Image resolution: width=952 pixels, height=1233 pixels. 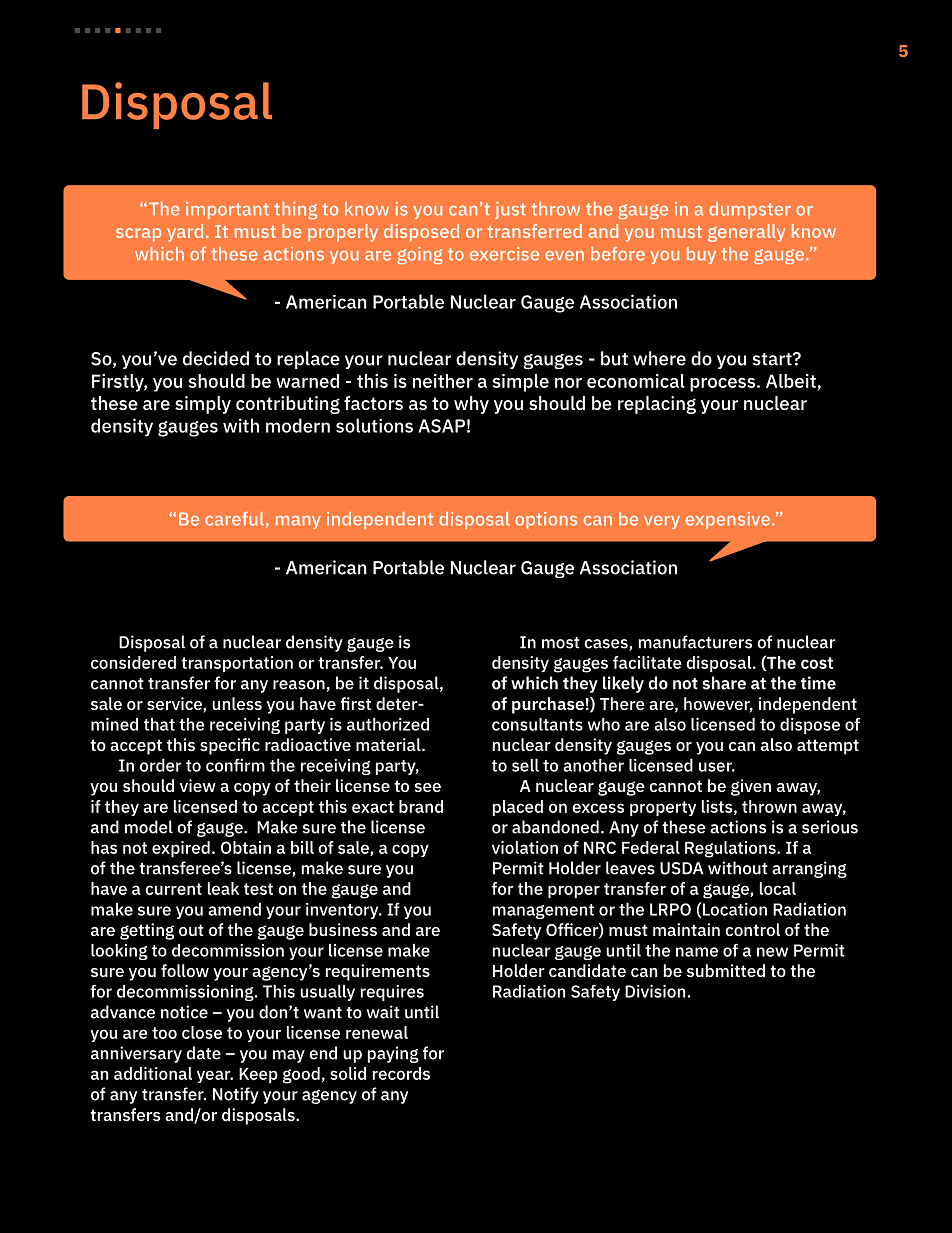 What do you see at coordinates (504, 254) in the image?
I see `exercise` at bounding box center [504, 254].
